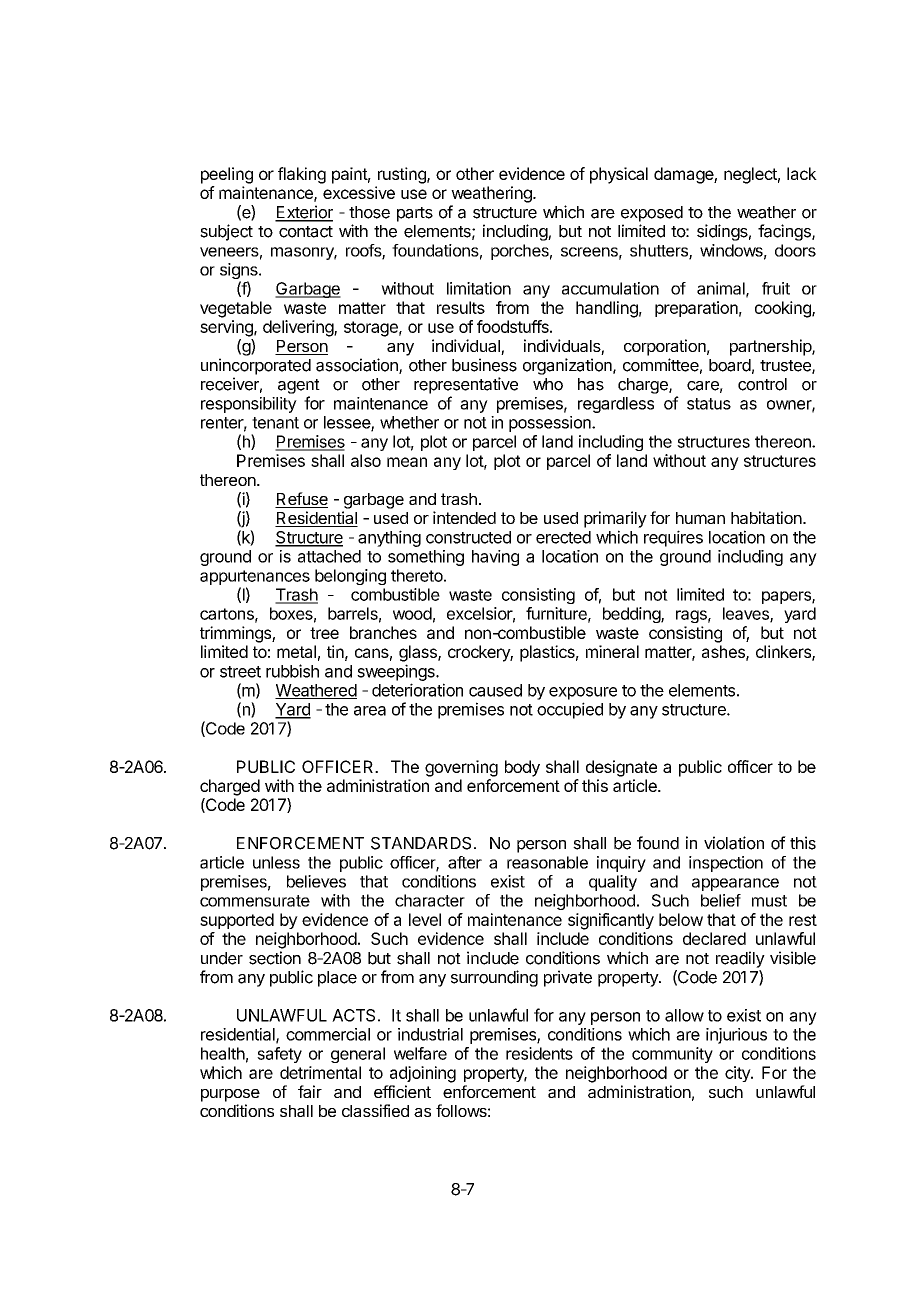 The height and width of the screenshot is (1308, 924). I want to click on residents, so click(539, 1053).
